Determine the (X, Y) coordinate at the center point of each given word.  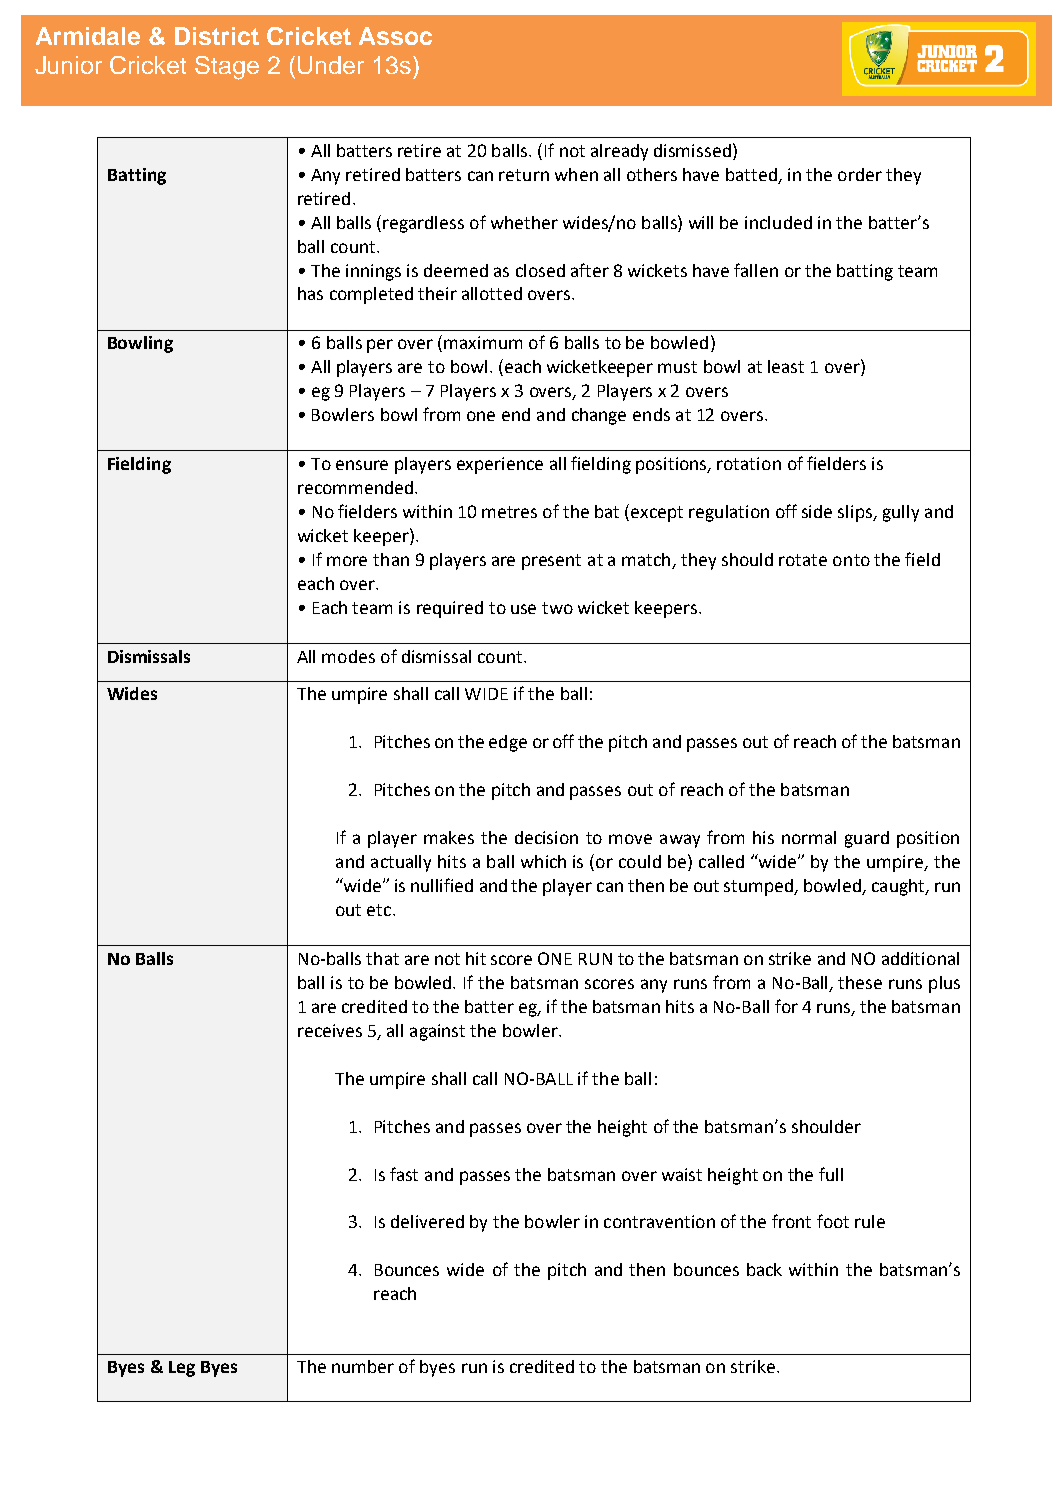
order (860, 174)
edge (508, 743)
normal (809, 837)
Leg (182, 1369)
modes (348, 656)
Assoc (395, 36)
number (363, 1366)
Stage (227, 68)
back (764, 1269)
